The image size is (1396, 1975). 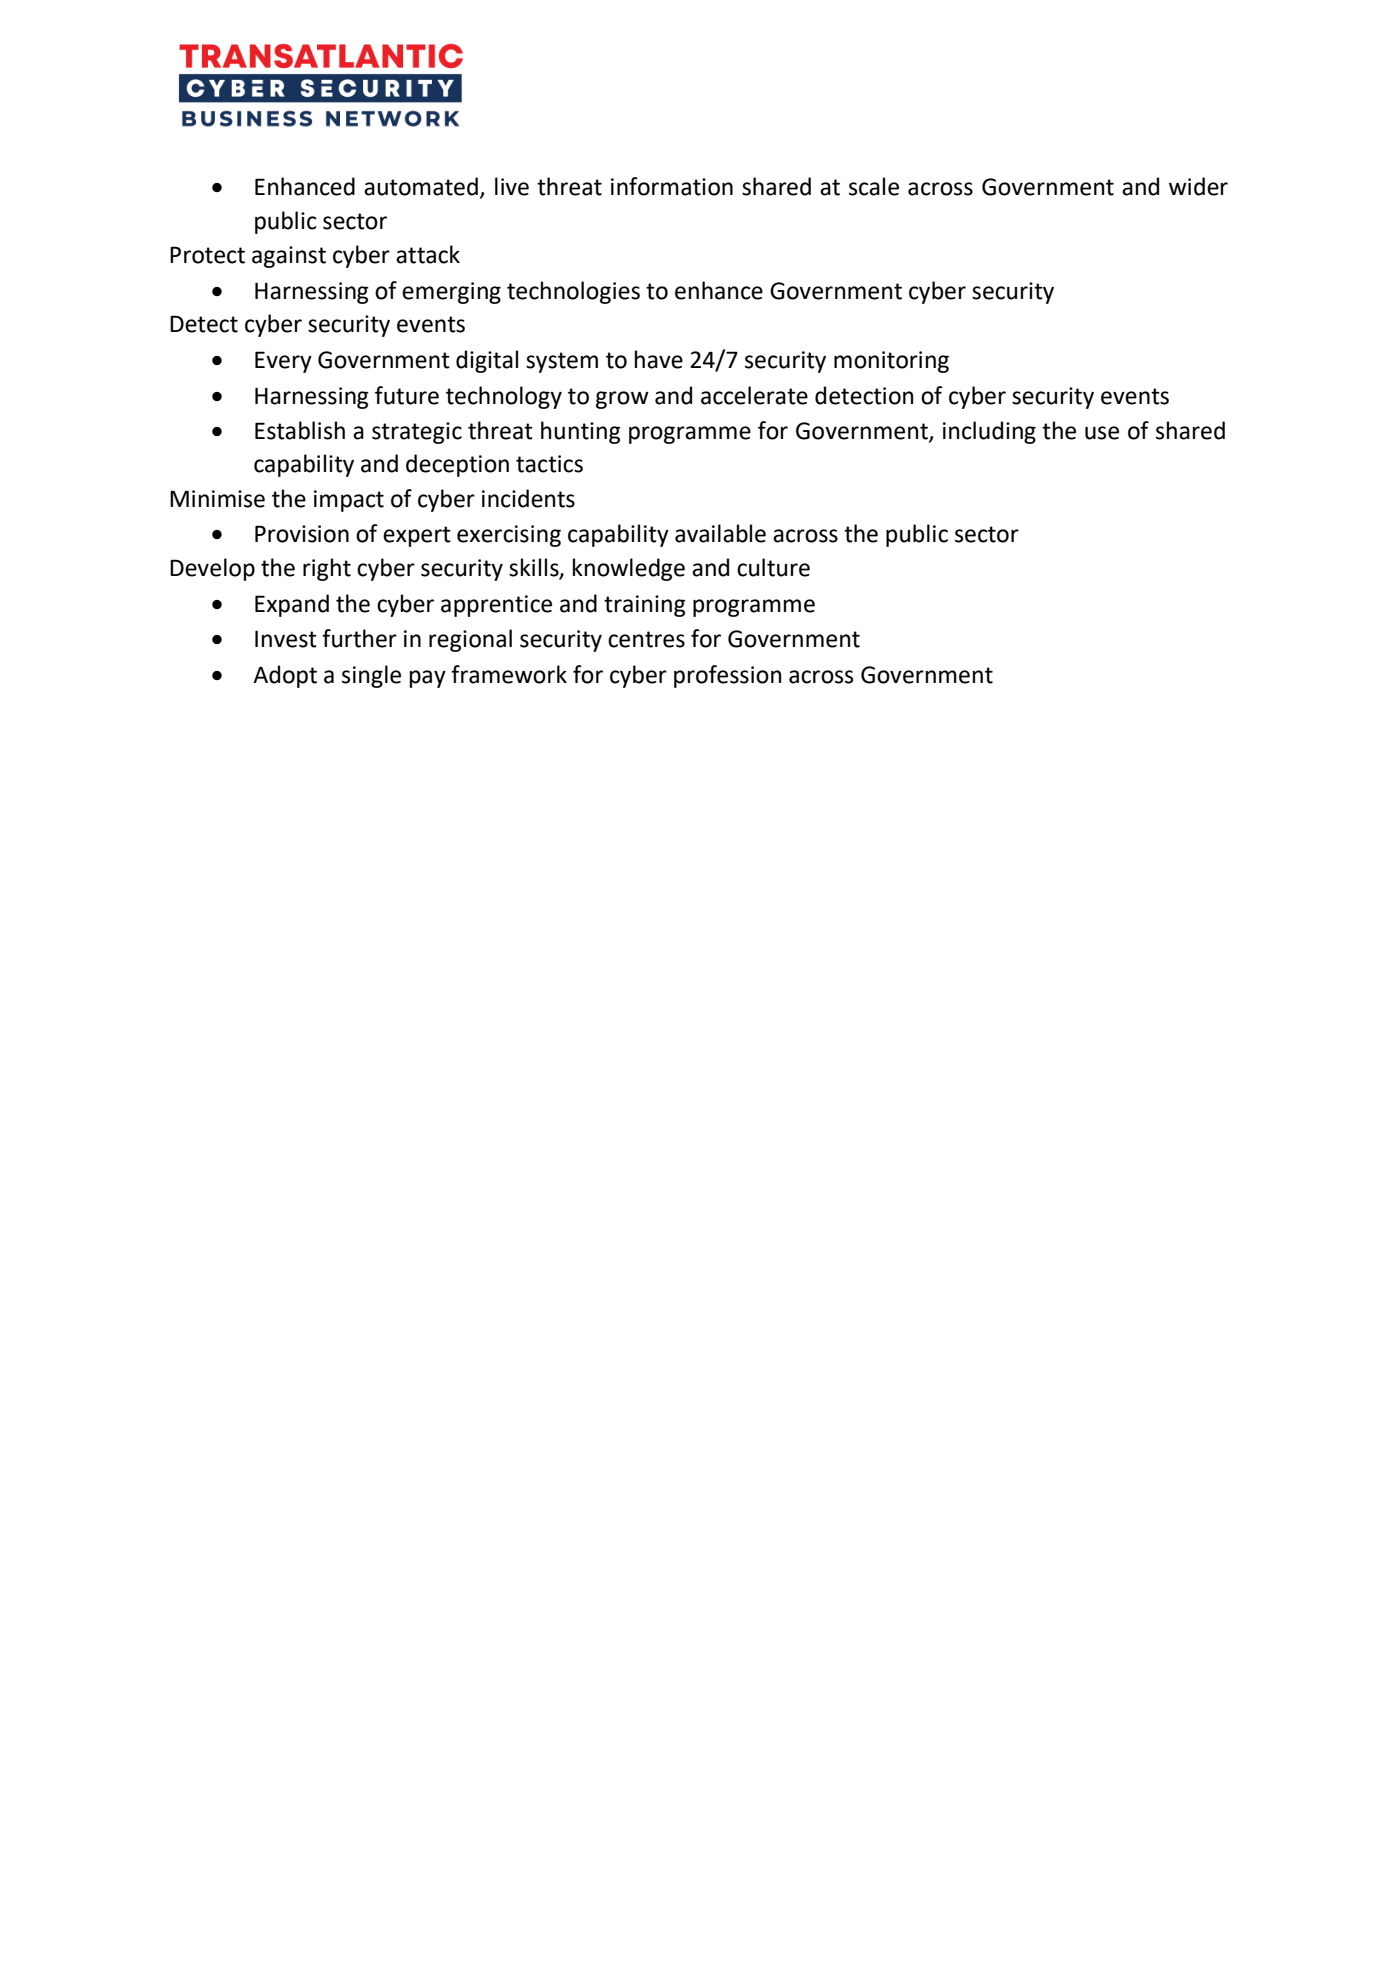 What do you see at coordinates (285, 676) in the screenshot?
I see `Adopt` at bounding box center [285, 676].
